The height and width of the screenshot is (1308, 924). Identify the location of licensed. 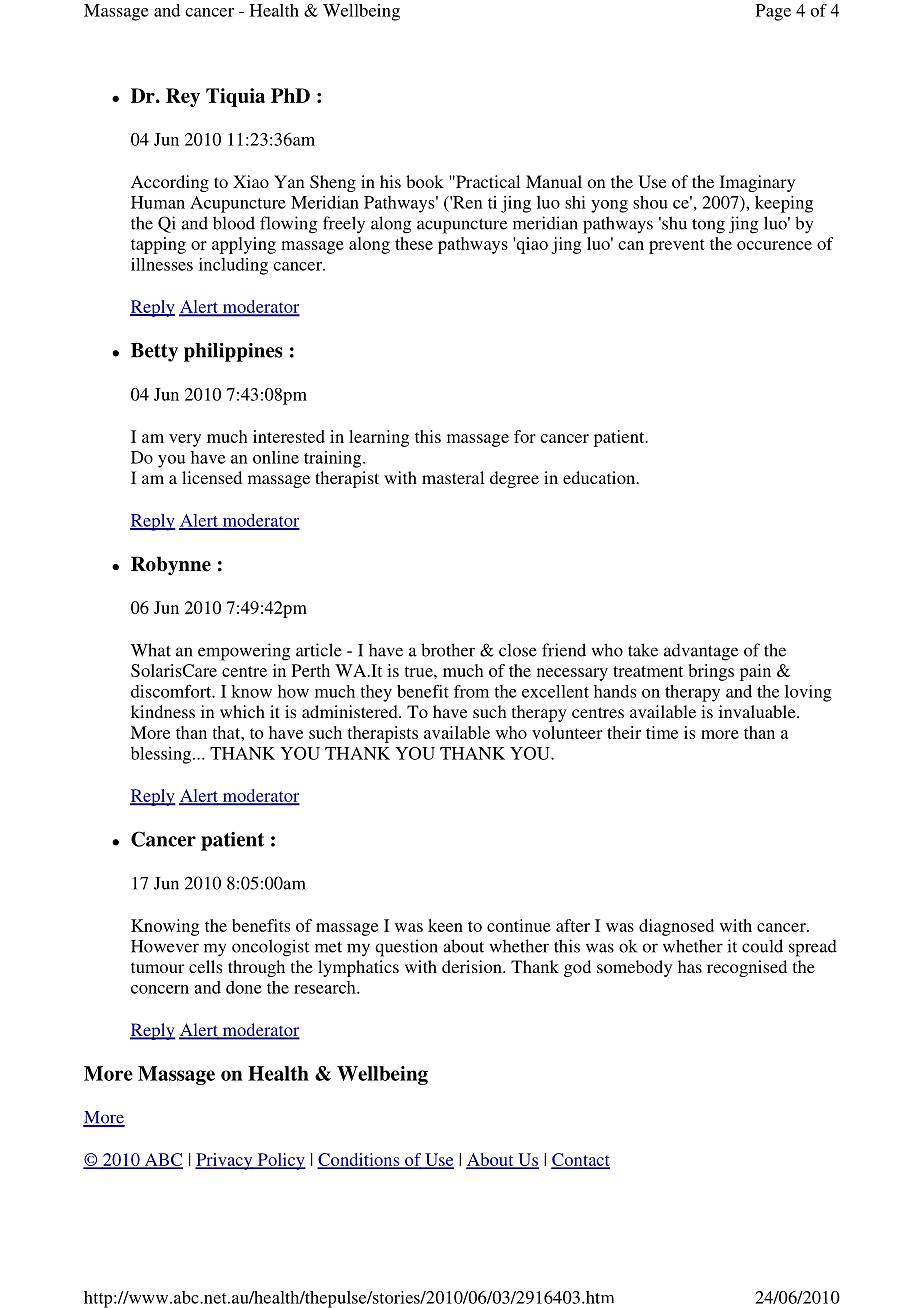
(212, 477).
